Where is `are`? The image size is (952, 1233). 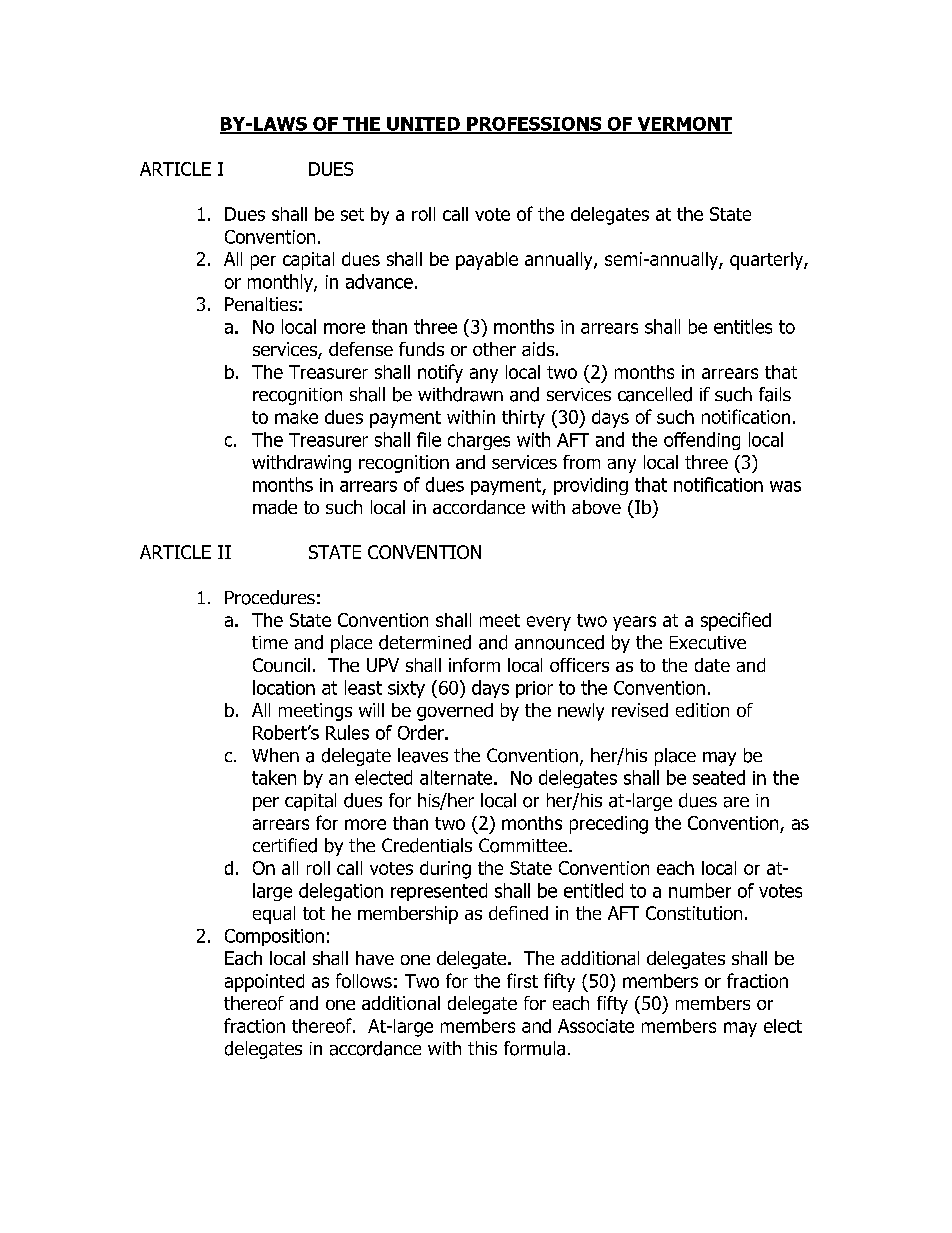
are is located at coordinates (736, 802).
